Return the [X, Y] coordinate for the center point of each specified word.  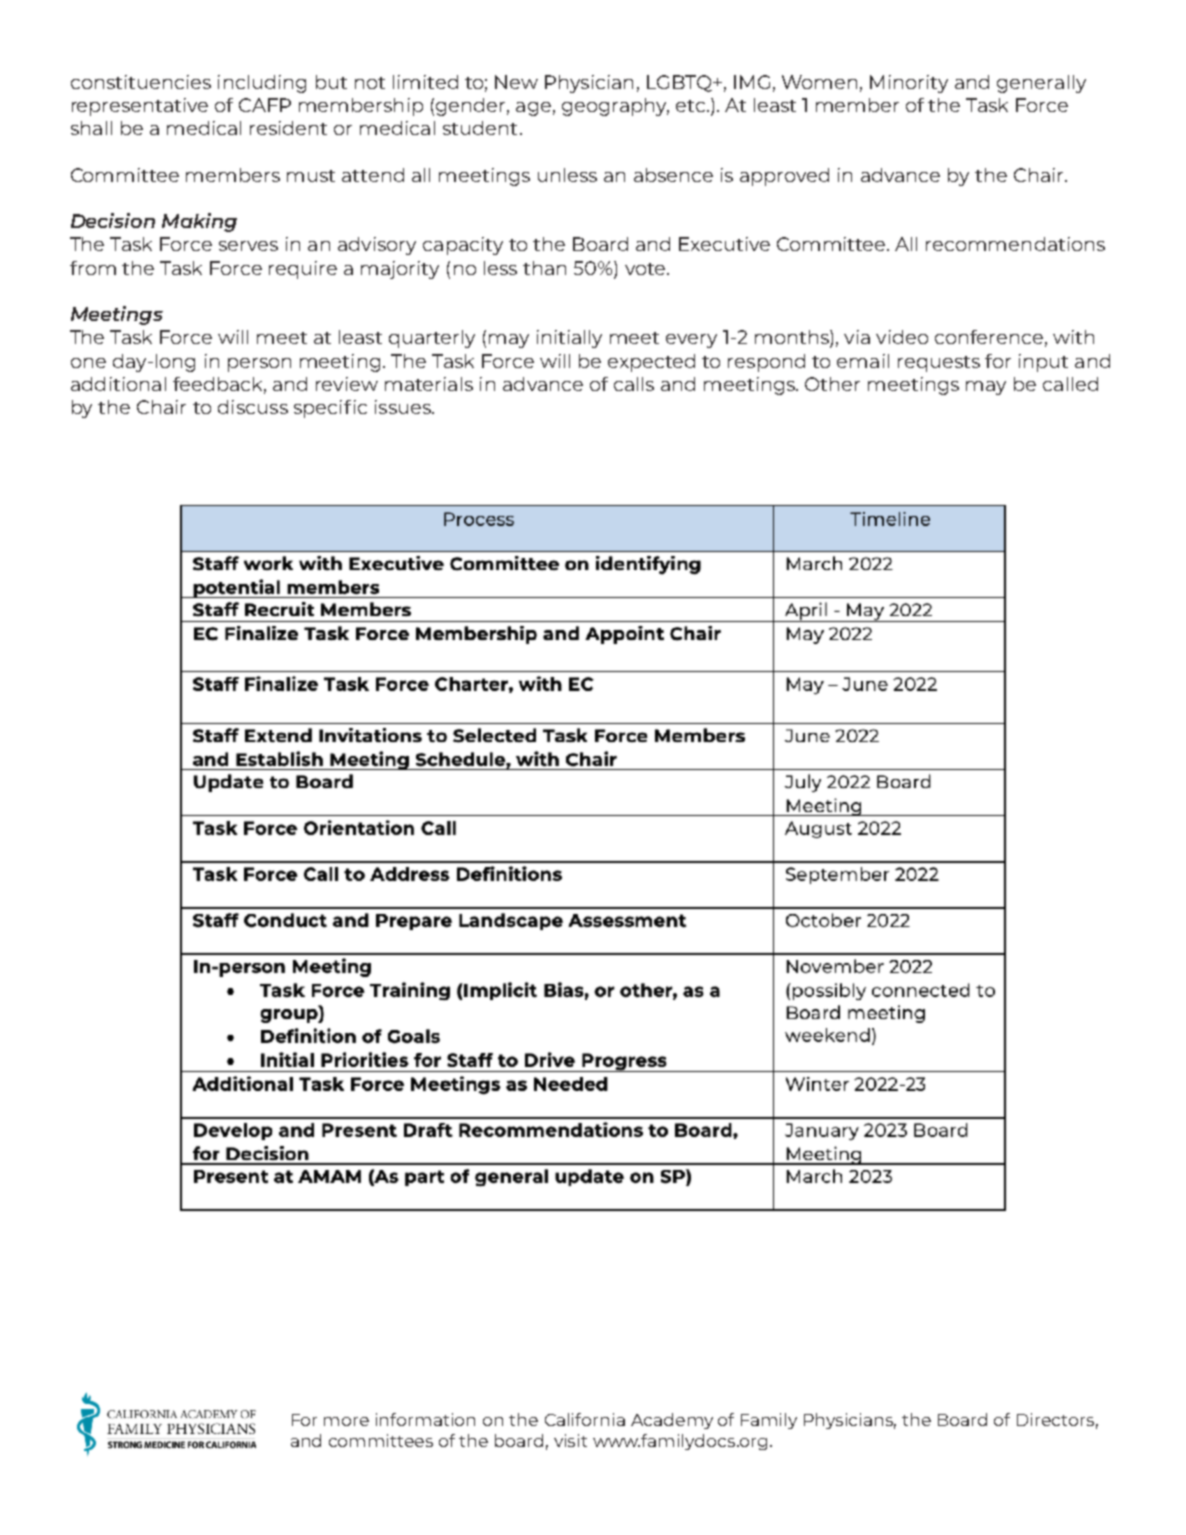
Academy [672, 1421]
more [346, 1421]
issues [404, 407]
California [585, 1419]
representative [140, 107]
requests [939, 364]
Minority [909, 84]
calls [634, 384]
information [425, 1419]
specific [330, 409]
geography [615, 107]
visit [570, 1440]
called [1070, 384]
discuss [253, 407]
